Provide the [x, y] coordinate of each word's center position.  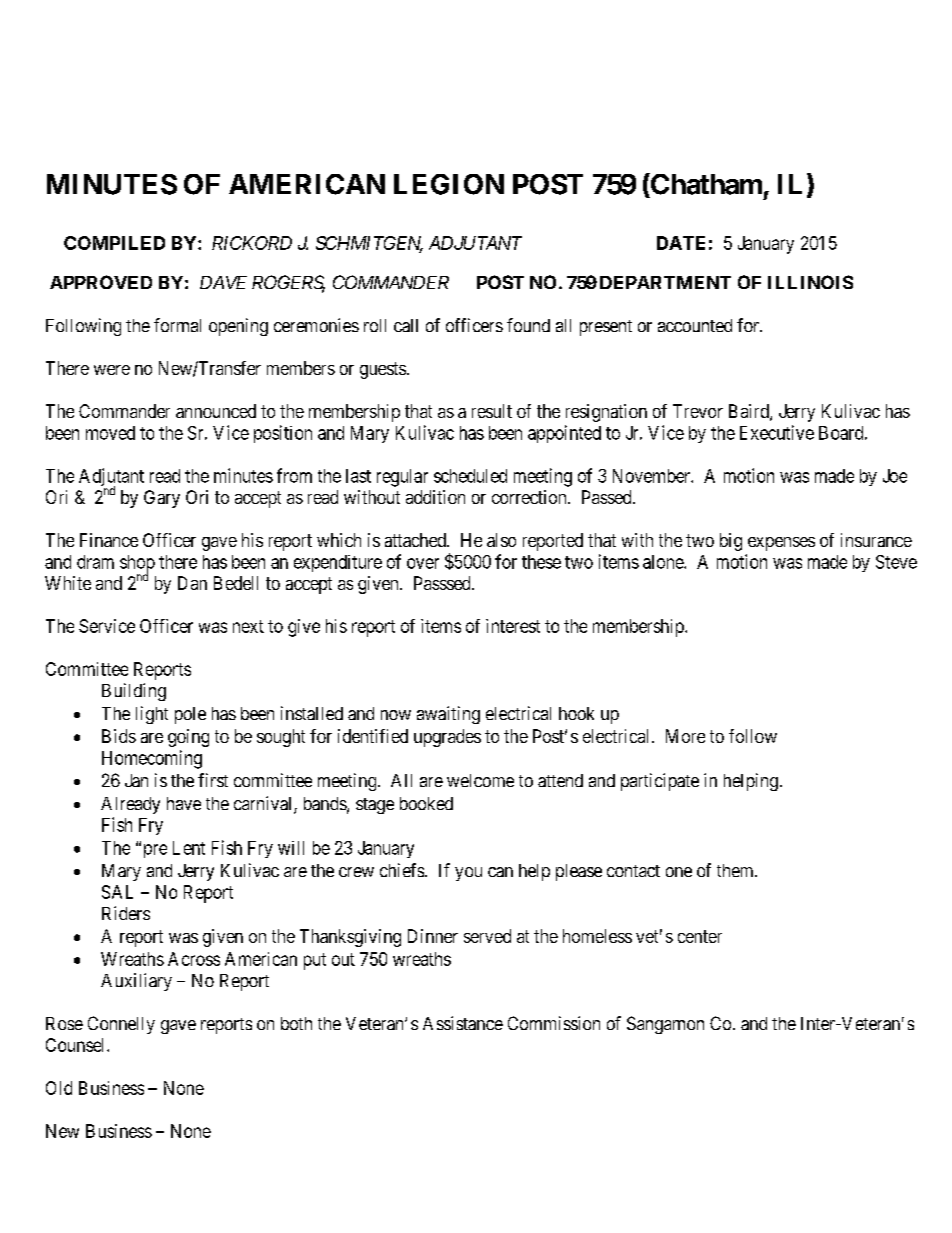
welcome [480, 780]
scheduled [470, 476]
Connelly [121, 1025]
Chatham [705, 184]
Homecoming [152, 759]
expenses [781, 544]
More [685, 736]
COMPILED [114, 243]
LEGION [449, 184]
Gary [162, 499]
